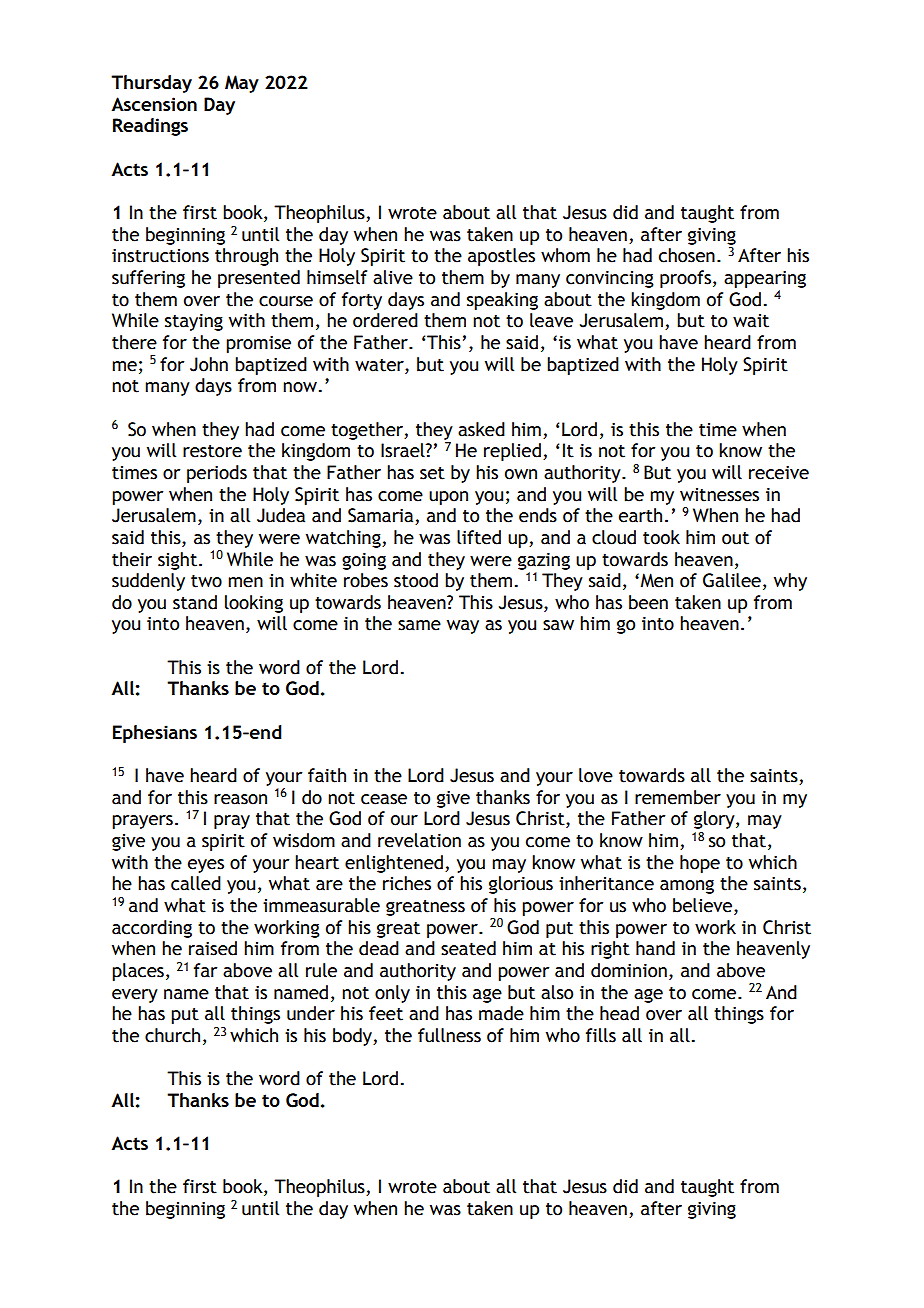  I want to click on asked, so click(481, 429).
